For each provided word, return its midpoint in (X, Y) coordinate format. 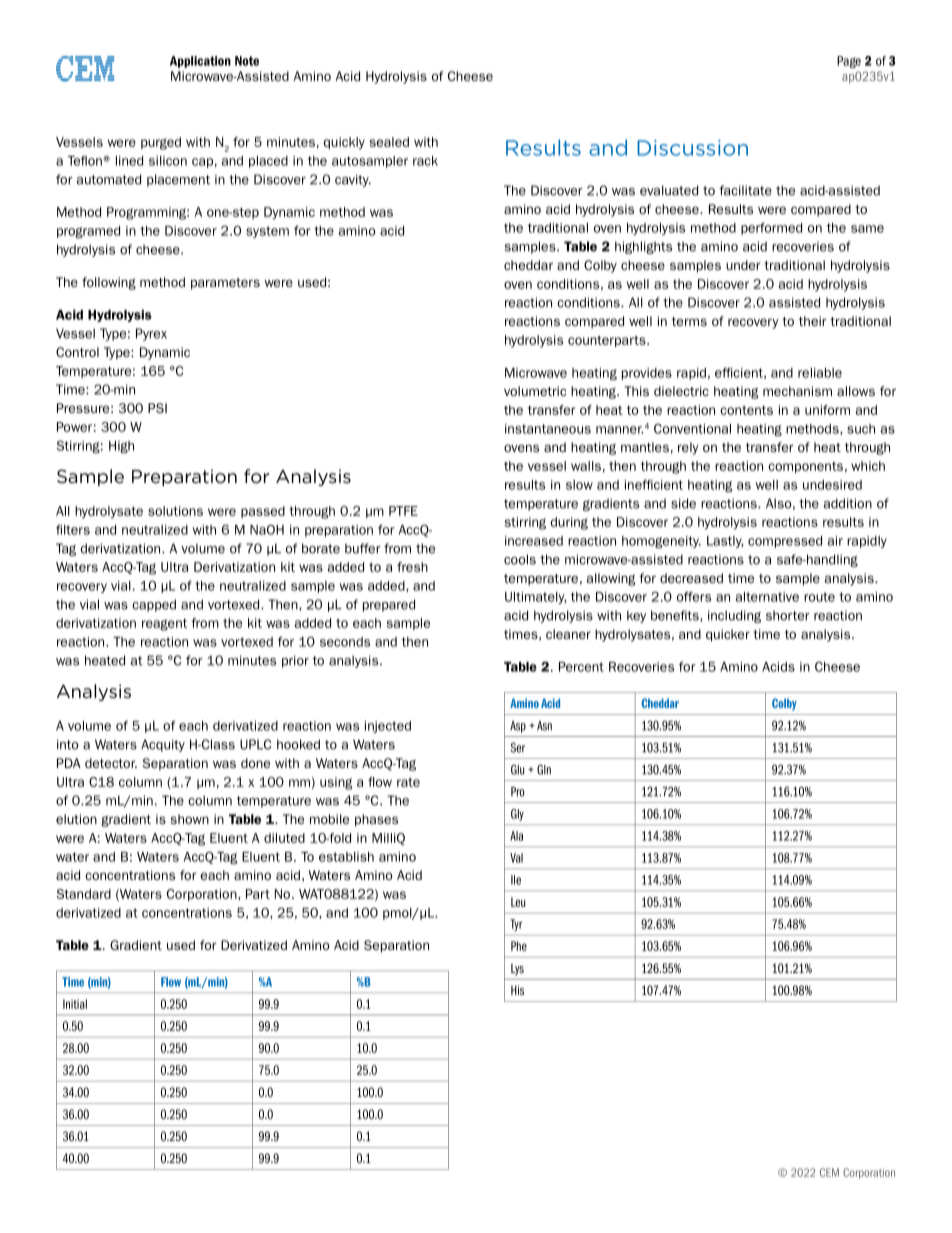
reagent (164, 624)
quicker (728, 635)
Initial (75, 1004)
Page (849, 62)
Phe (519, 946)
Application (200, 62)
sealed (389, 142)
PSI (157, 408)
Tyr (516, 925)
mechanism (797, 391)
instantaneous (548, 429)
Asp (518, 727)
